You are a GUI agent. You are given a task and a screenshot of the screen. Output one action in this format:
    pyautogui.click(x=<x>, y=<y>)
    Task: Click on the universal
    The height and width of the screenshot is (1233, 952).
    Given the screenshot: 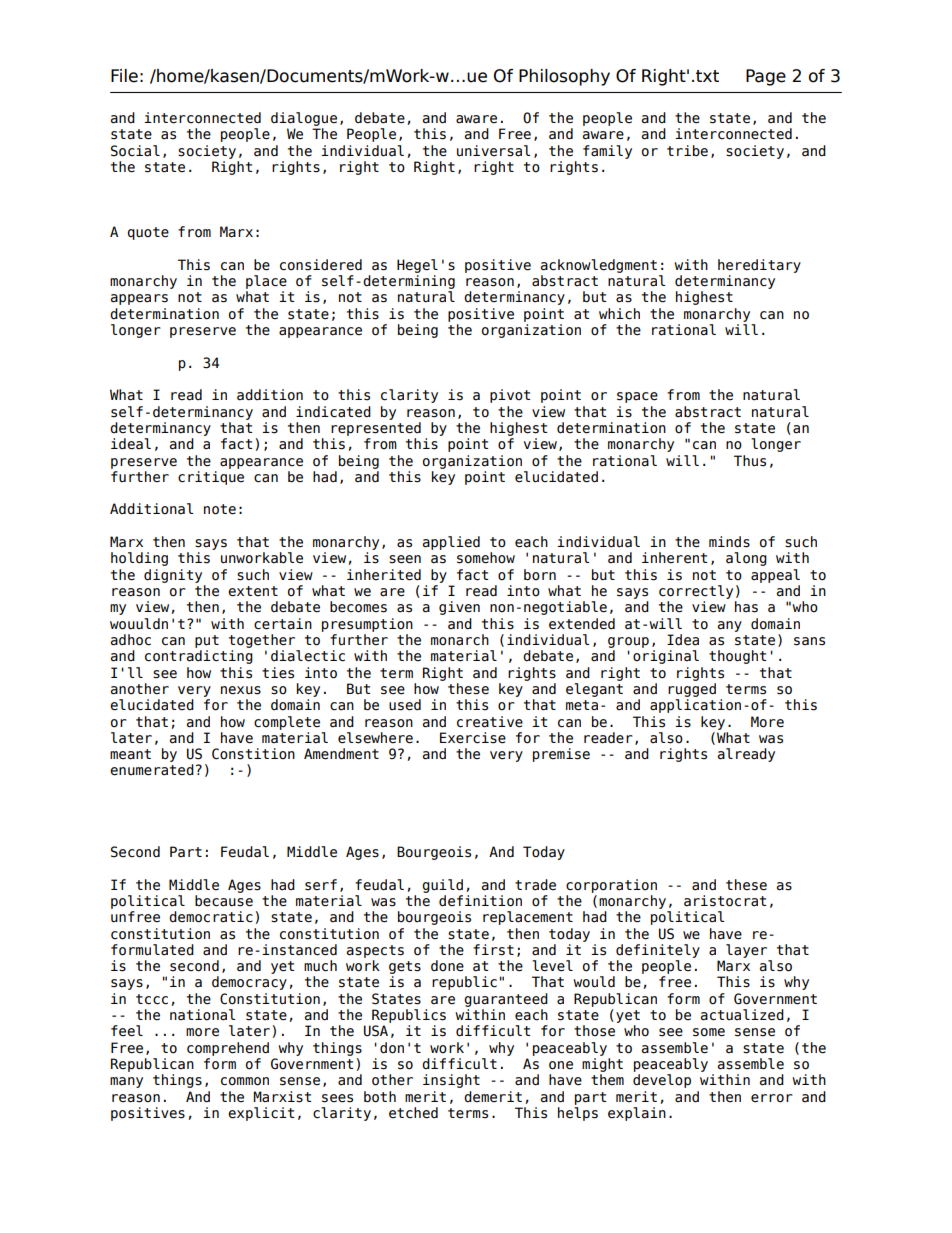 What is the action you would take?
    pyautogui.click(x=493, y=151)
